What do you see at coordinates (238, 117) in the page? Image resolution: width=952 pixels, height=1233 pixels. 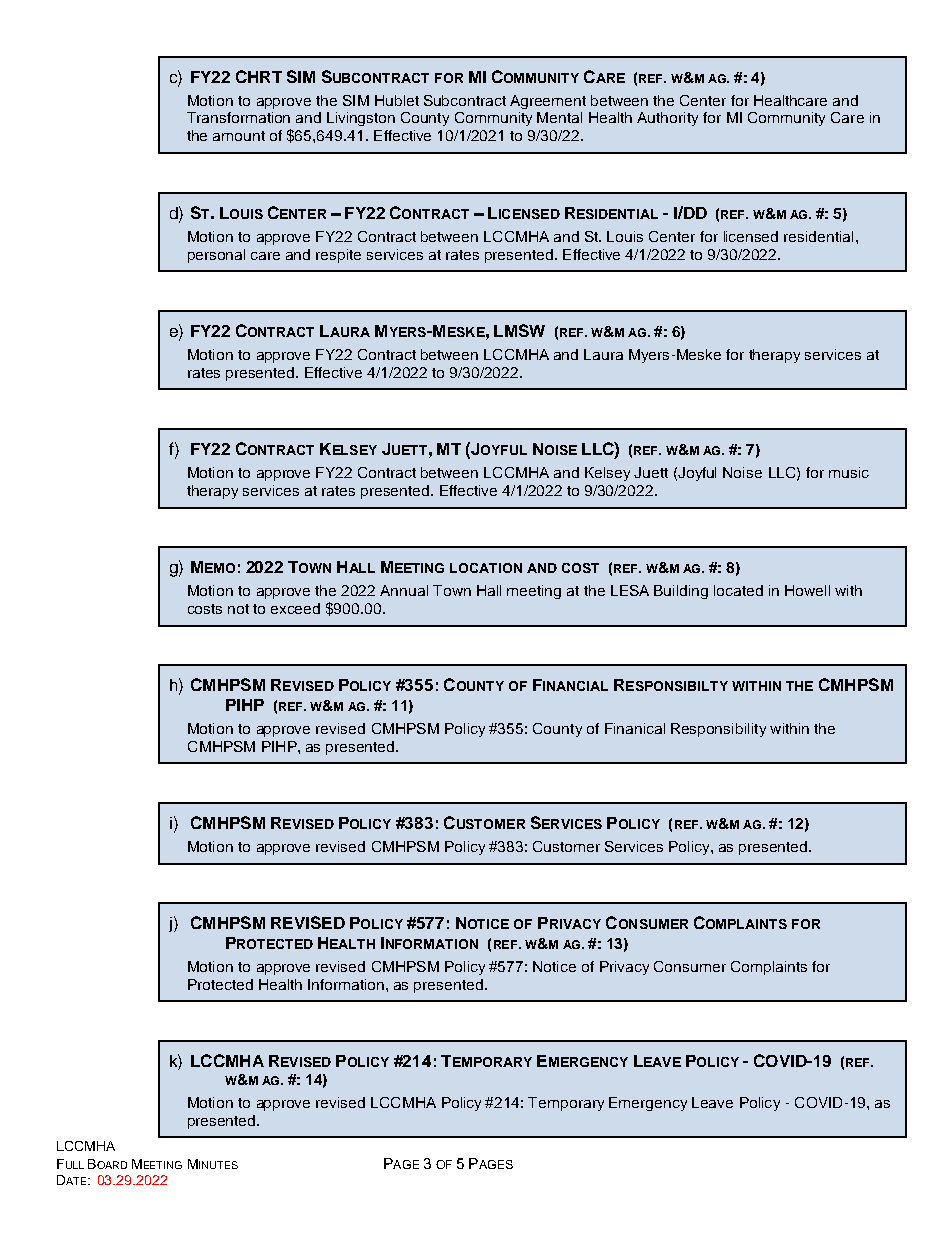 I see `Transformation` at bounding box center [238, 117].
